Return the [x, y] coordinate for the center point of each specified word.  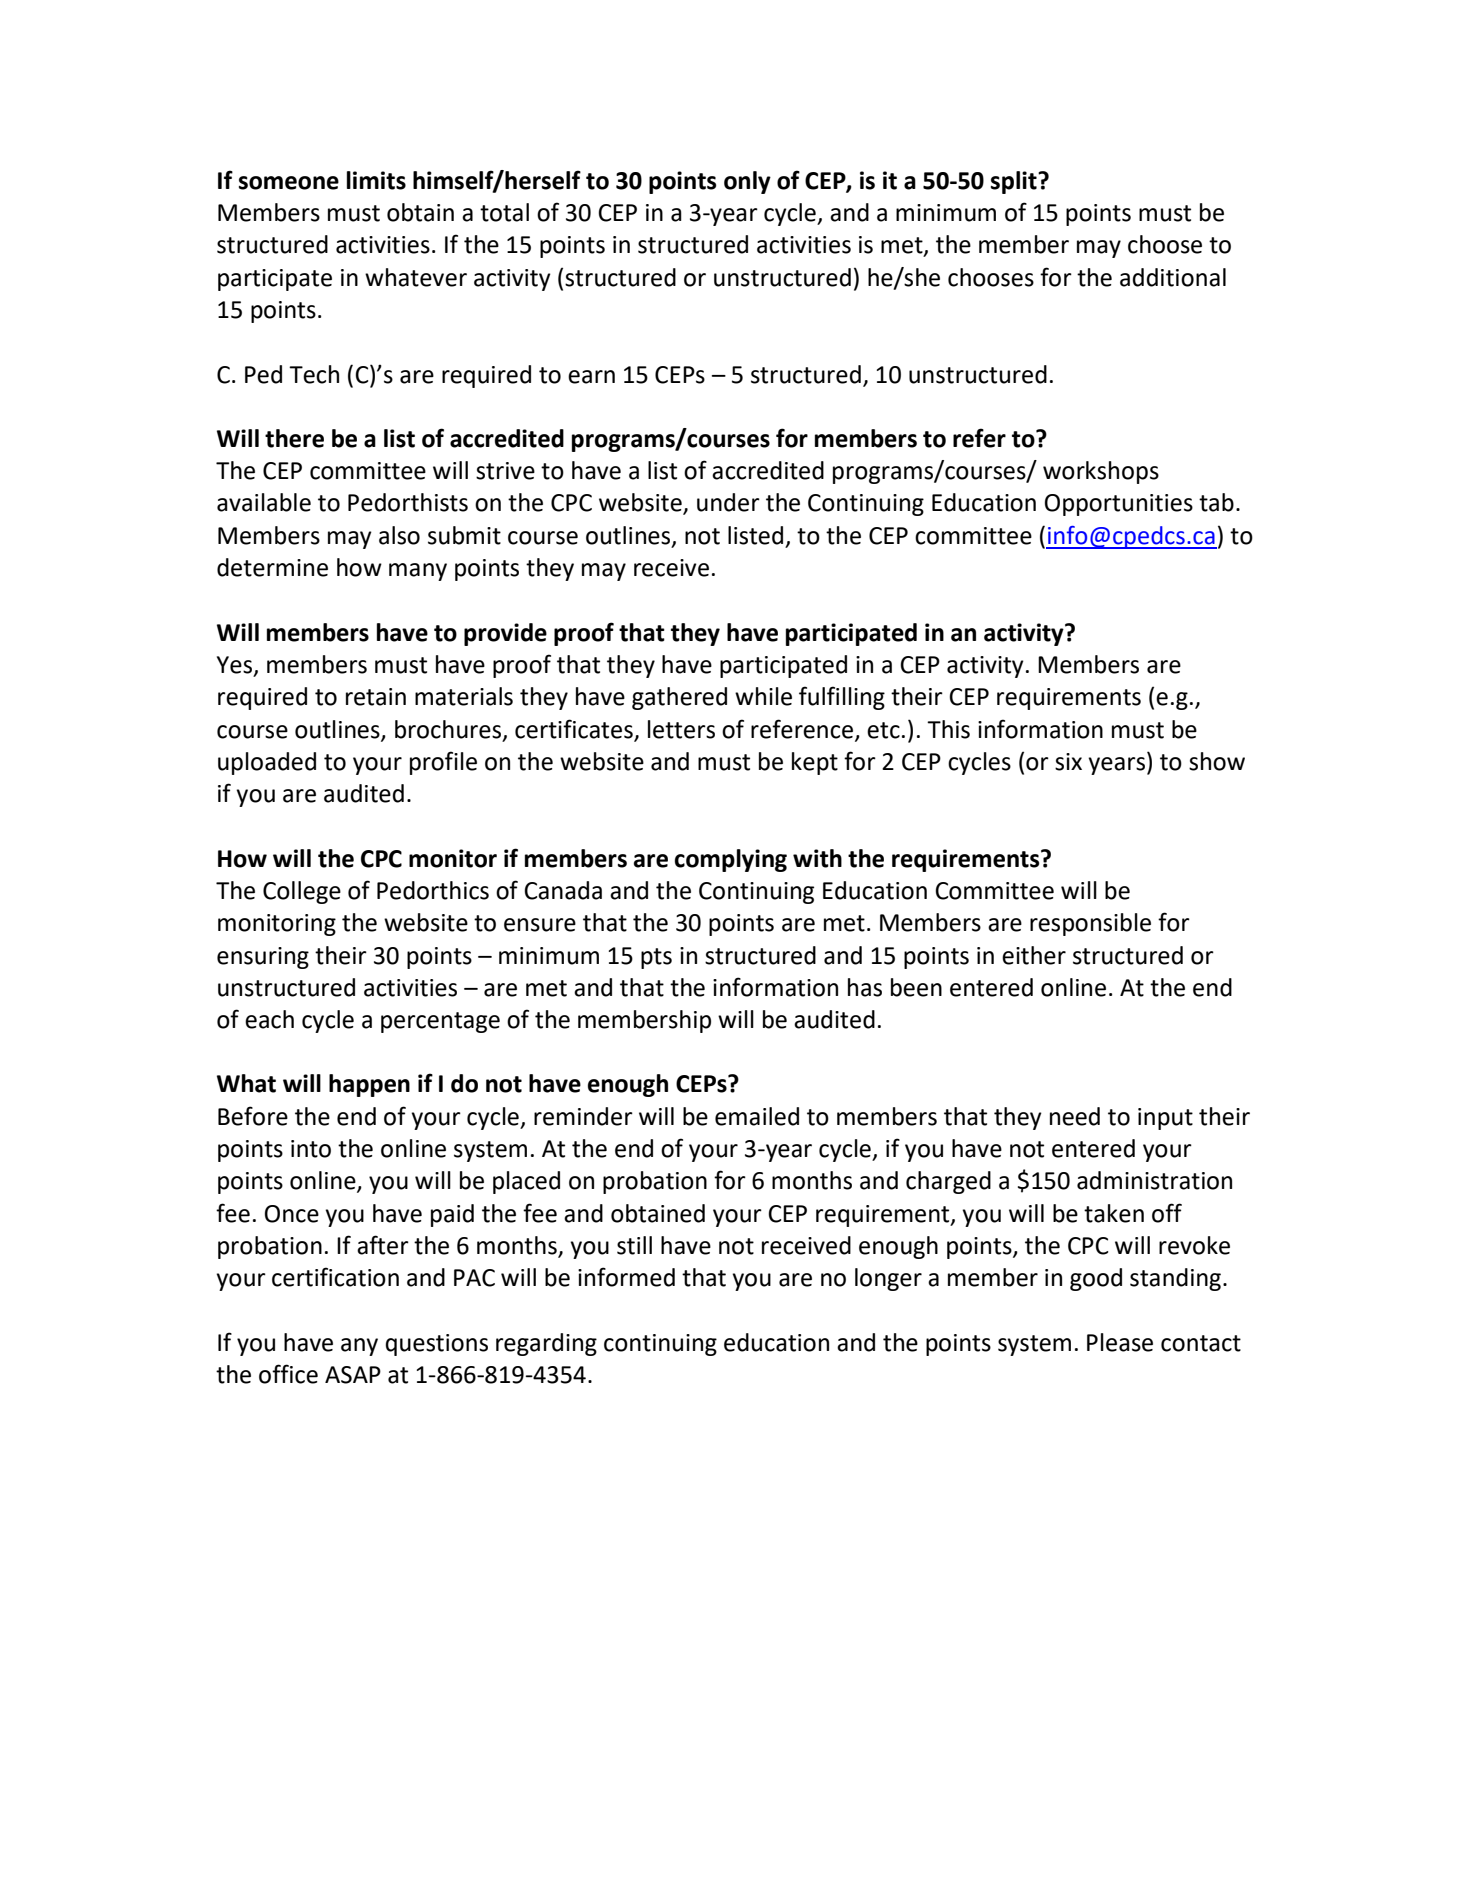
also [399, 535]
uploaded [267, 763]
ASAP [353, 1375]
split [1015, 182]
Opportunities [1119, 505]
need [1075, 1116]
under [728, 502]
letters [681, 729]
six [1068, 762]
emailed [757, 1116]
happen [369, 1085]
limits [376, 180]
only [747, 182]
